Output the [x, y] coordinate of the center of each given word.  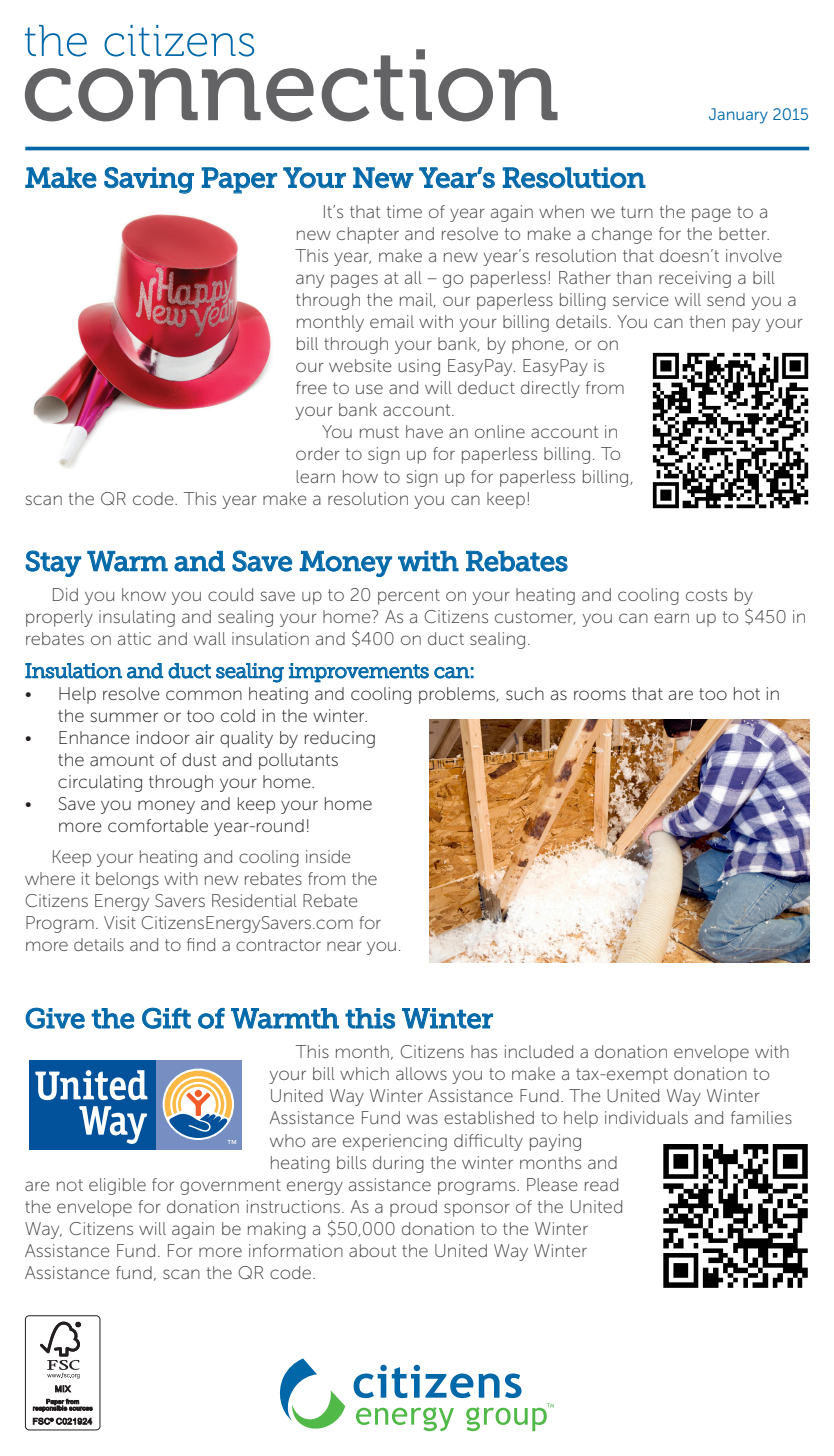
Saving [149, 180]
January [738, 116]
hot [747, 693]
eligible [117, 1186]
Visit [120, 922]
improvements [359, 673]
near [344, 946]
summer [124, 717]
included [539, 1051]
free [311, 387]
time [404, 211]
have [424, 431]
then [707, 321]
